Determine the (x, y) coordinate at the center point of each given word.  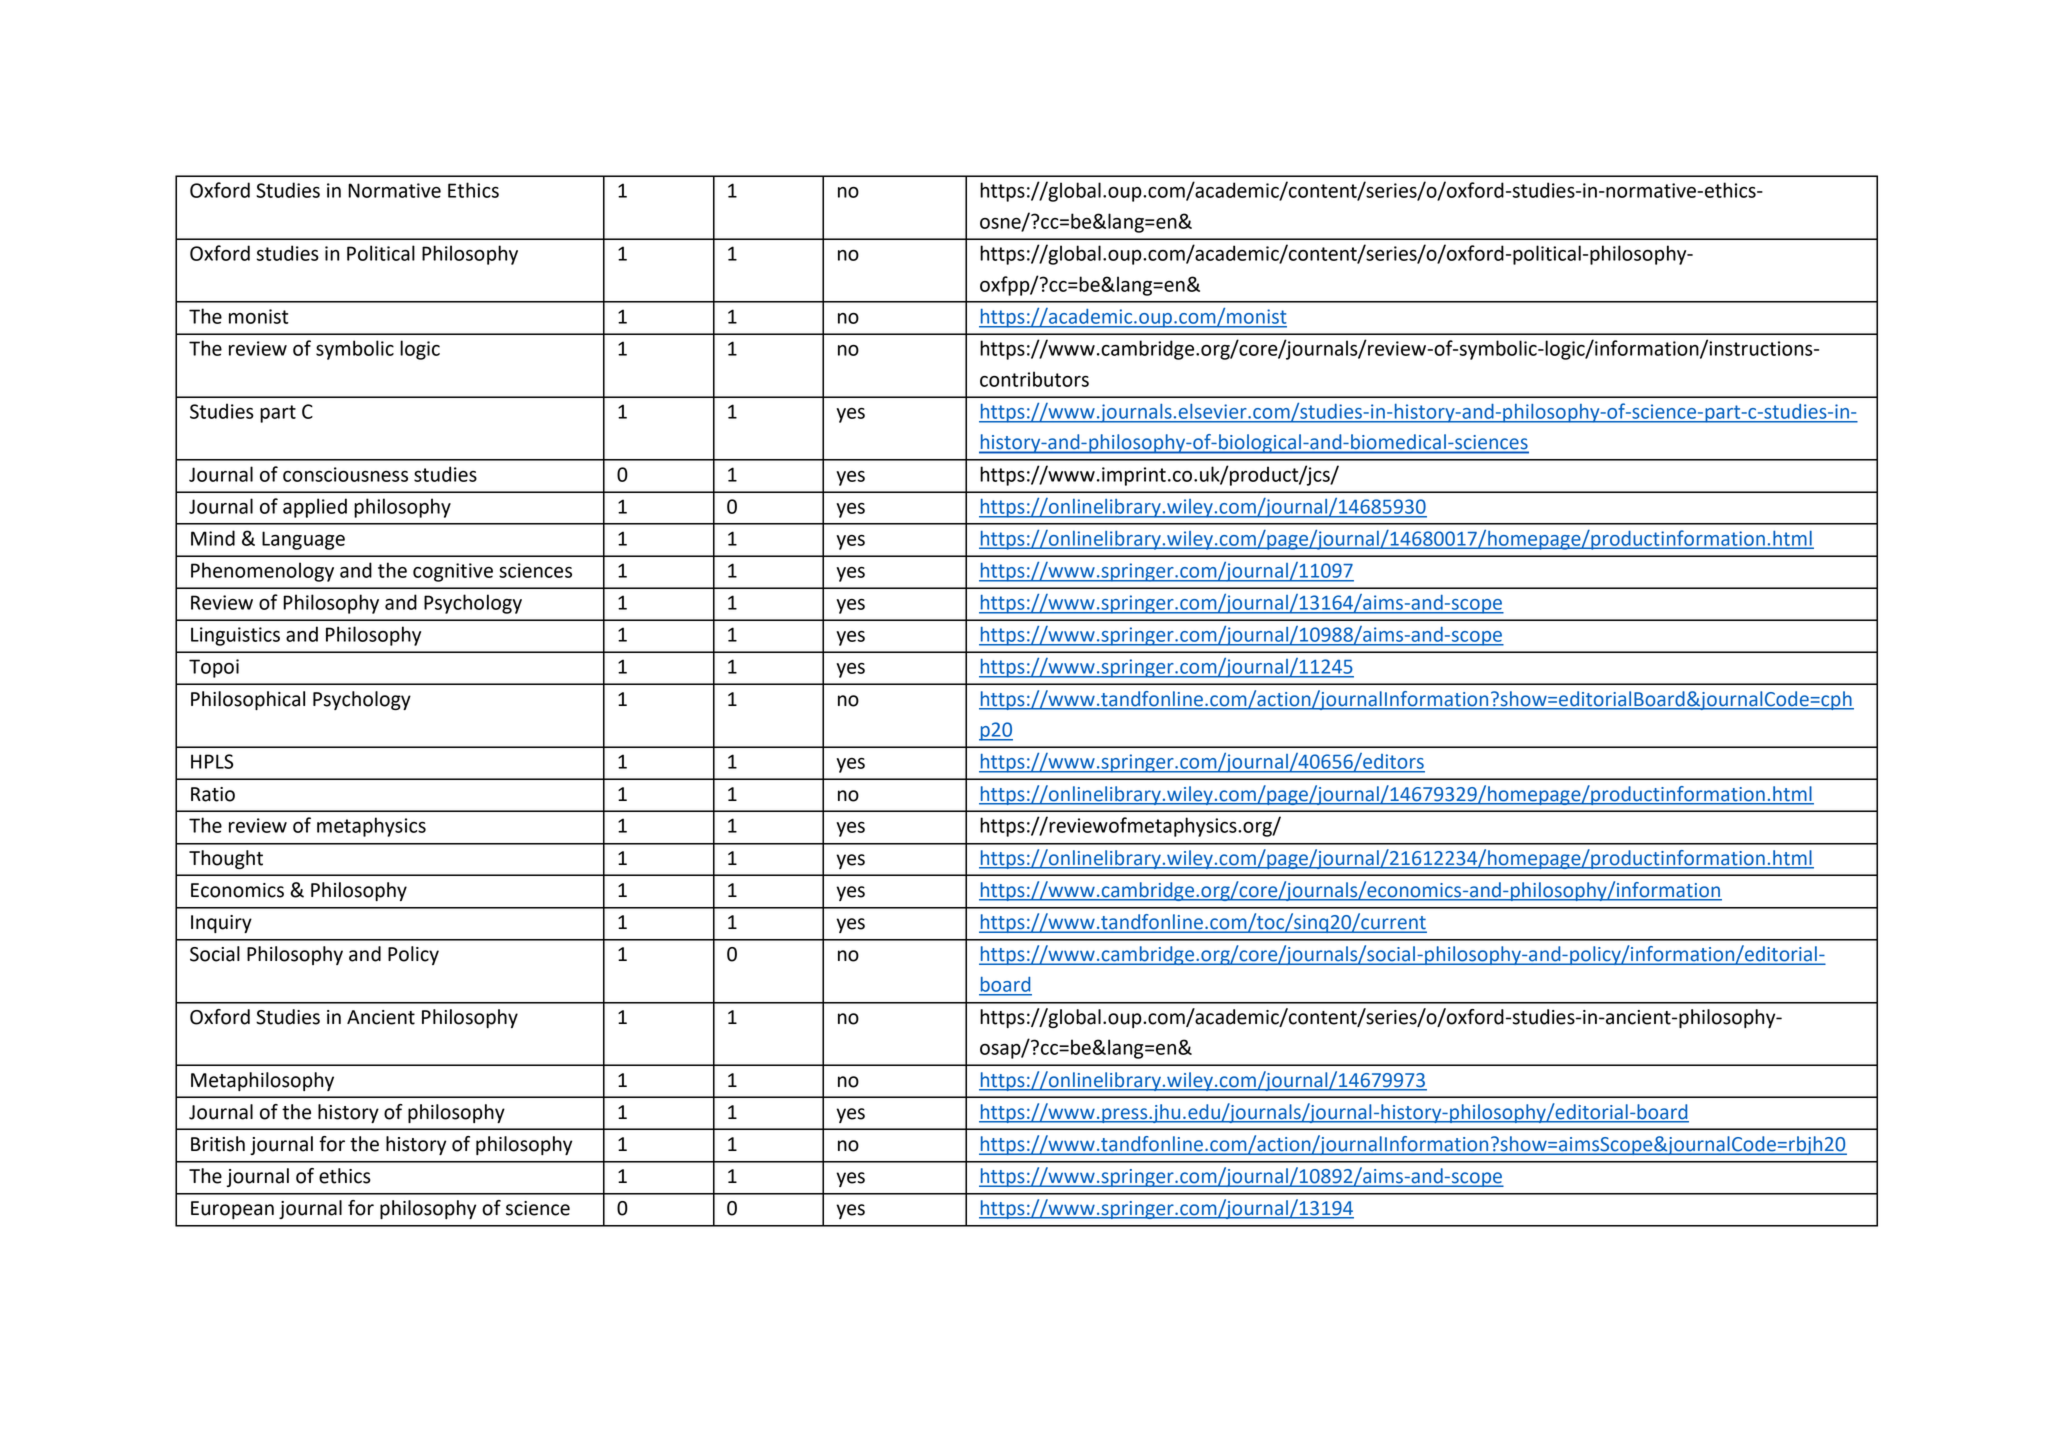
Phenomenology (262, 572)
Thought (226, 859)
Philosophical (248, 700)
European (232, 1210)
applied (315, 508)
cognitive (453, 572)
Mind (213, 538)
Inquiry (221, 924)
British (218, 1144)
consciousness (345, 474)
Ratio (213, 794)
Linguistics (235, 636)
